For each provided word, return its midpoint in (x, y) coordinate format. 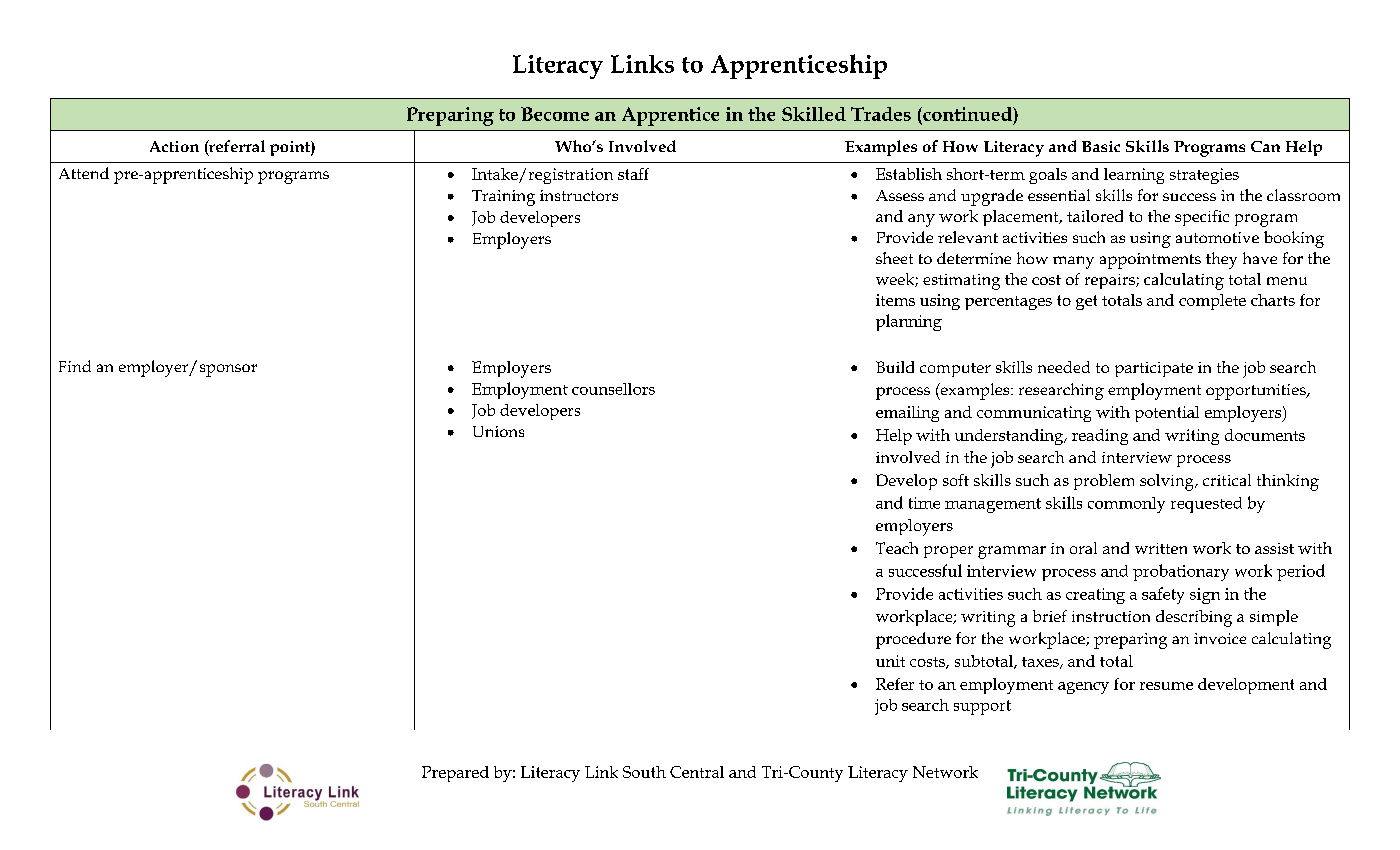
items (895, 300)
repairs (1111, 281)
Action (174, 146)
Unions (498, 431)
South (644, 772)
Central (697, 772)
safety (1163, 595)
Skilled (814, 114)
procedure (913, 640)
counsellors (613, 389)
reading (1100, 437)
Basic (1101, 146)
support (982, 707)
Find (75, 366)
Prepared (455, 774)
